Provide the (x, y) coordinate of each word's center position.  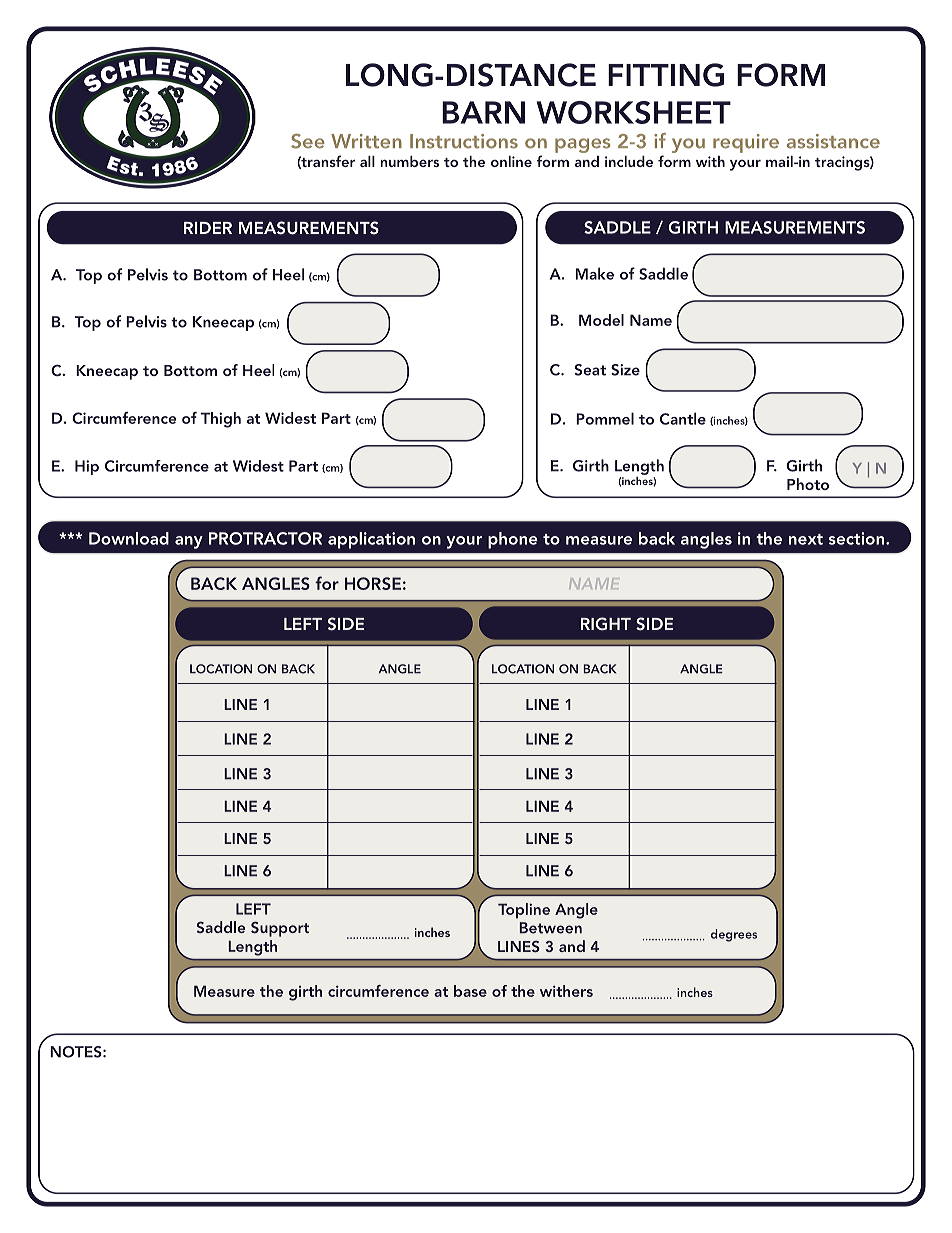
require (746, 143)
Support (280, 929)
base (470, 991)
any (189, 542)
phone (513, 540)
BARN (483, 112)
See (308, 141)
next (806, 539)
